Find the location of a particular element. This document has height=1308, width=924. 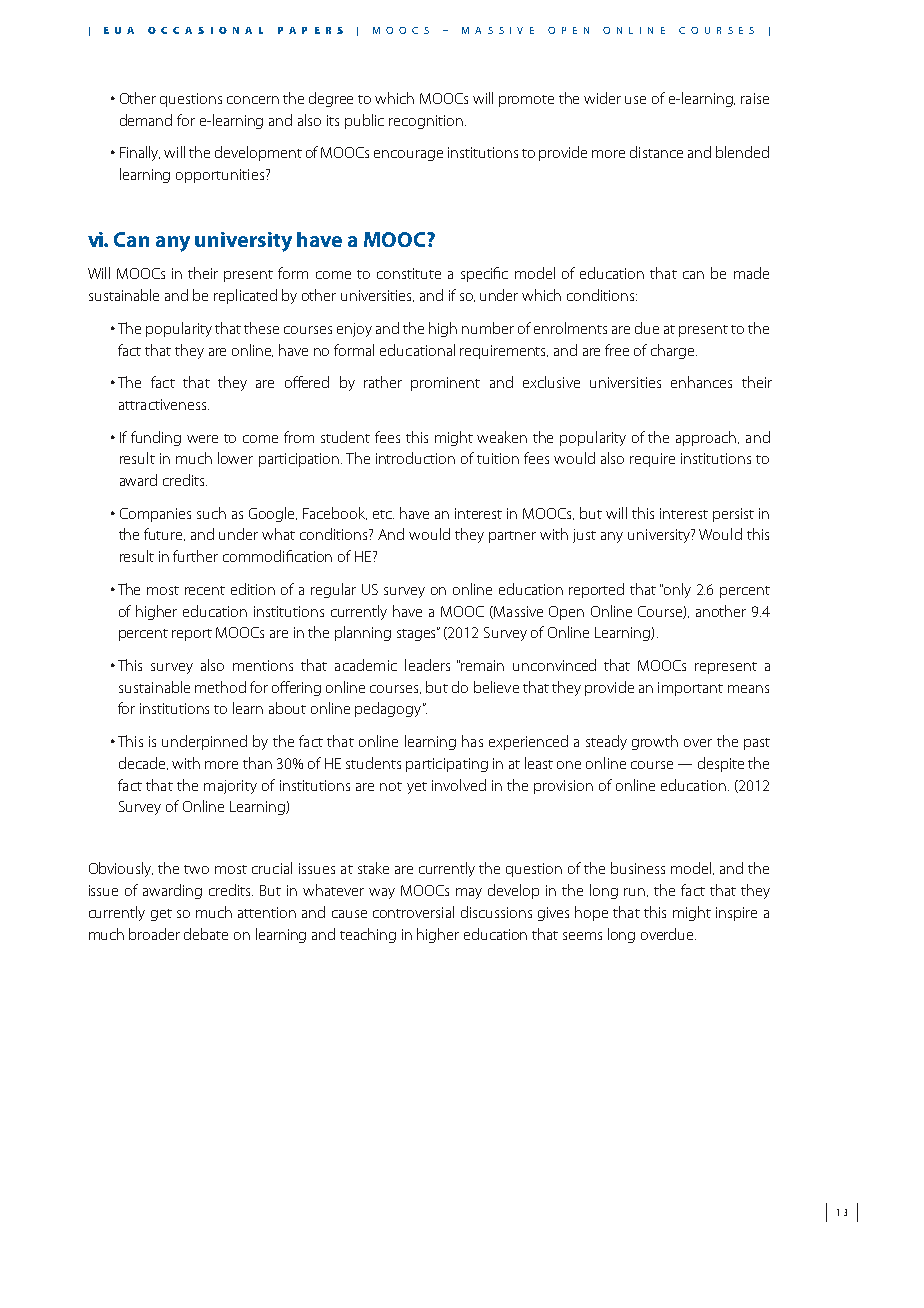

demand is located at coordinates (146, 120).
